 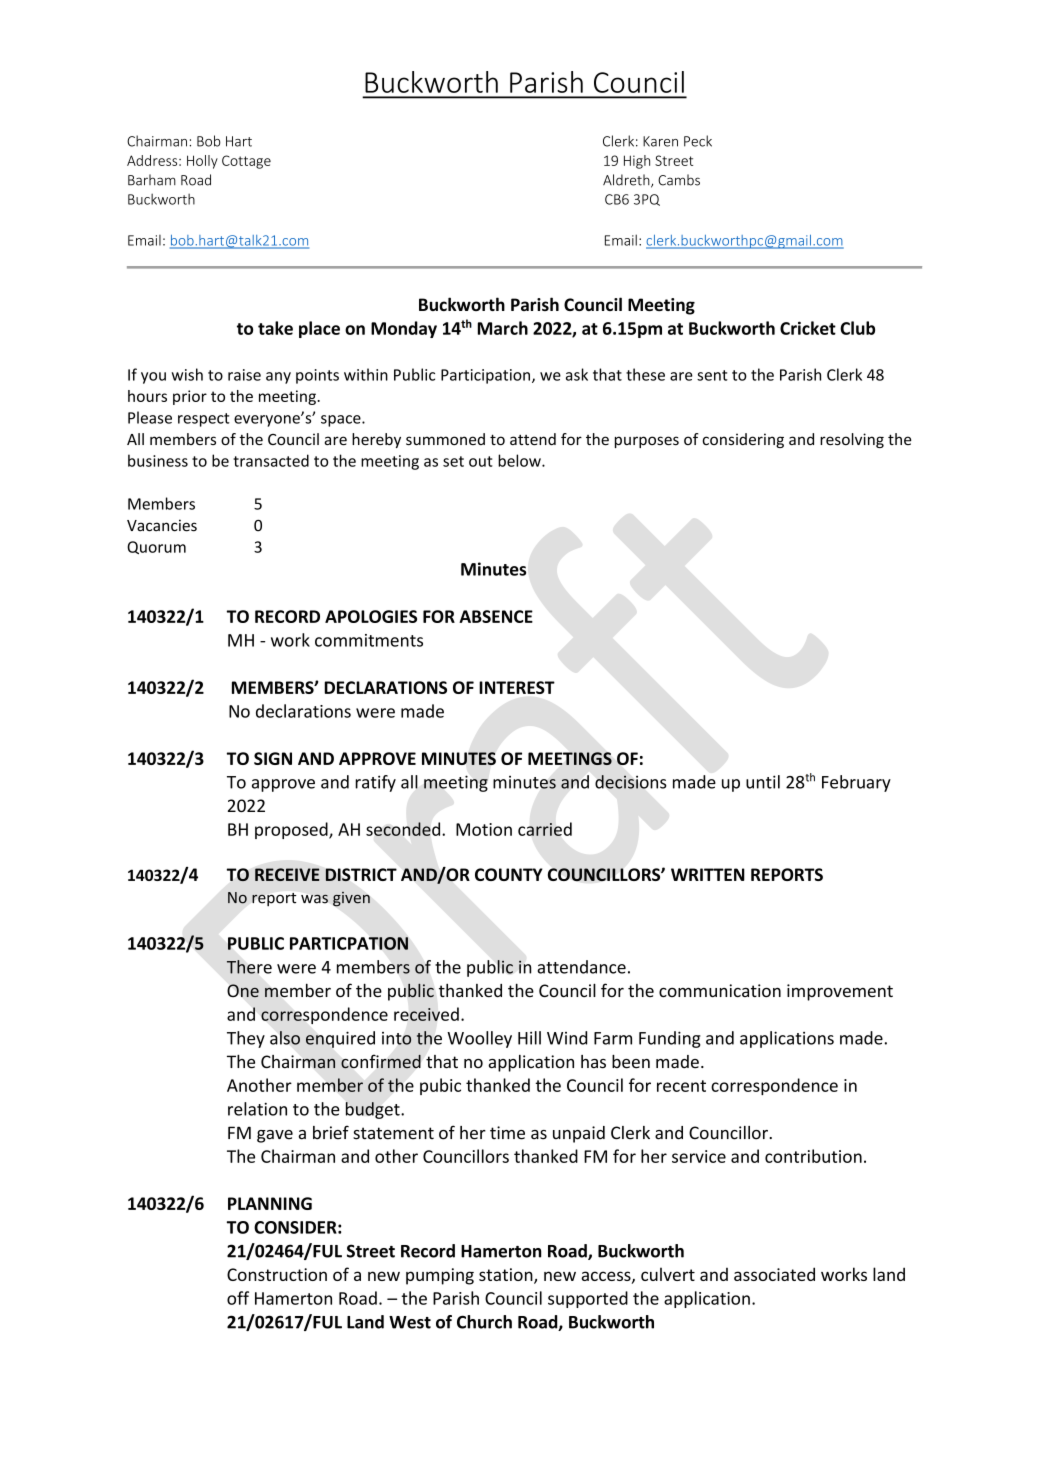 What do you see at coordinates (520, 460) in the screenshot?
I see `below` at bounding box center [520, 460].
